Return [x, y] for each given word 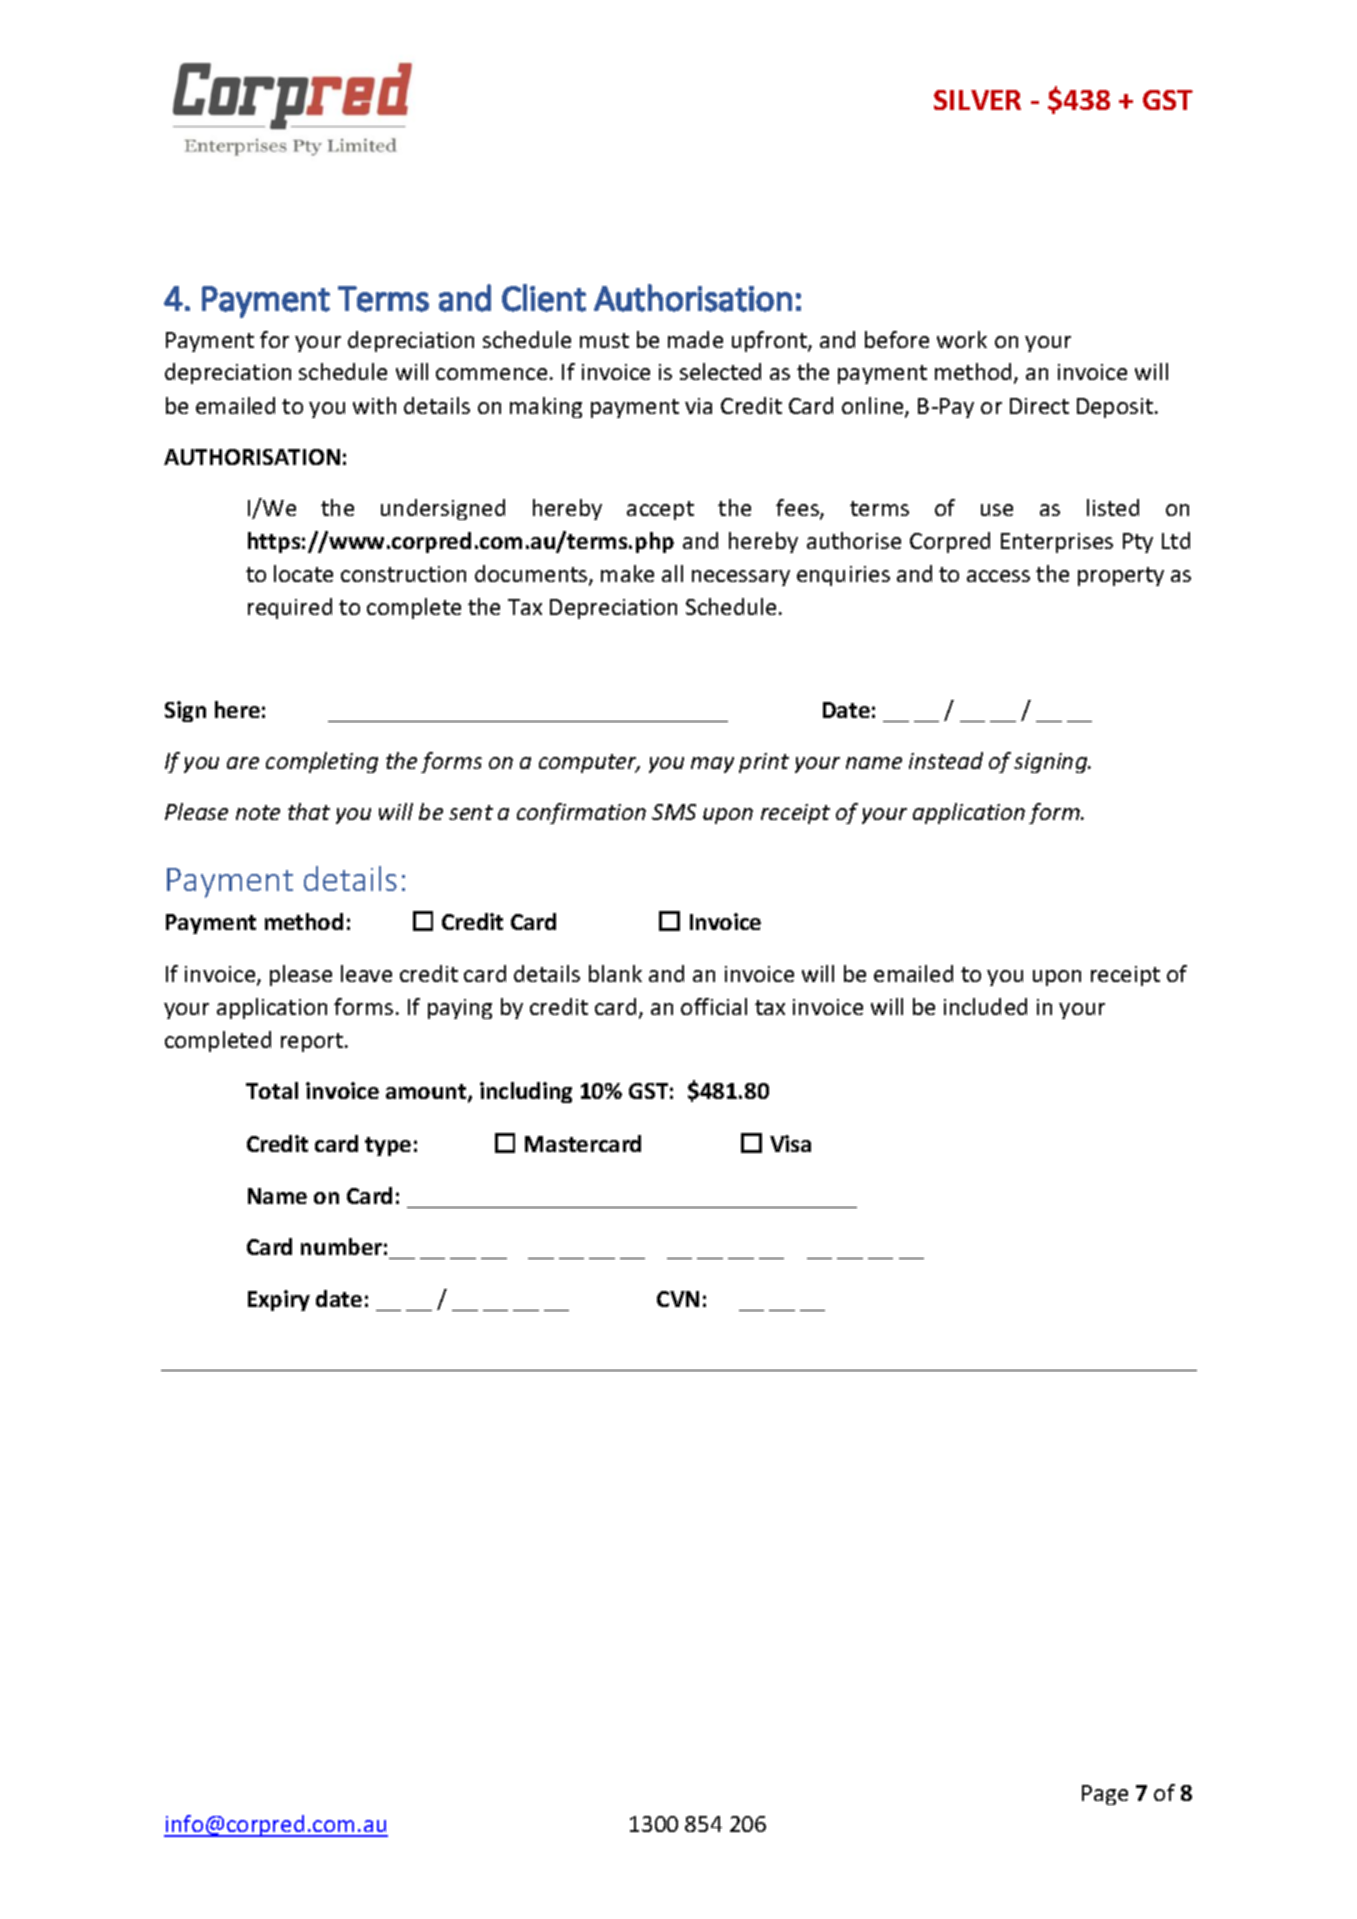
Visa [790, 1143]
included [985, 1006]
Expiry [279, 1300]
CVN [678, 1299]
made [695, 339]
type [388, 1146]
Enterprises [1057, 543]
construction [403, 574]
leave [366, 973]
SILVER [977, 100]
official [714, 1006]
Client [544, 298]
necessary [741, 578]
